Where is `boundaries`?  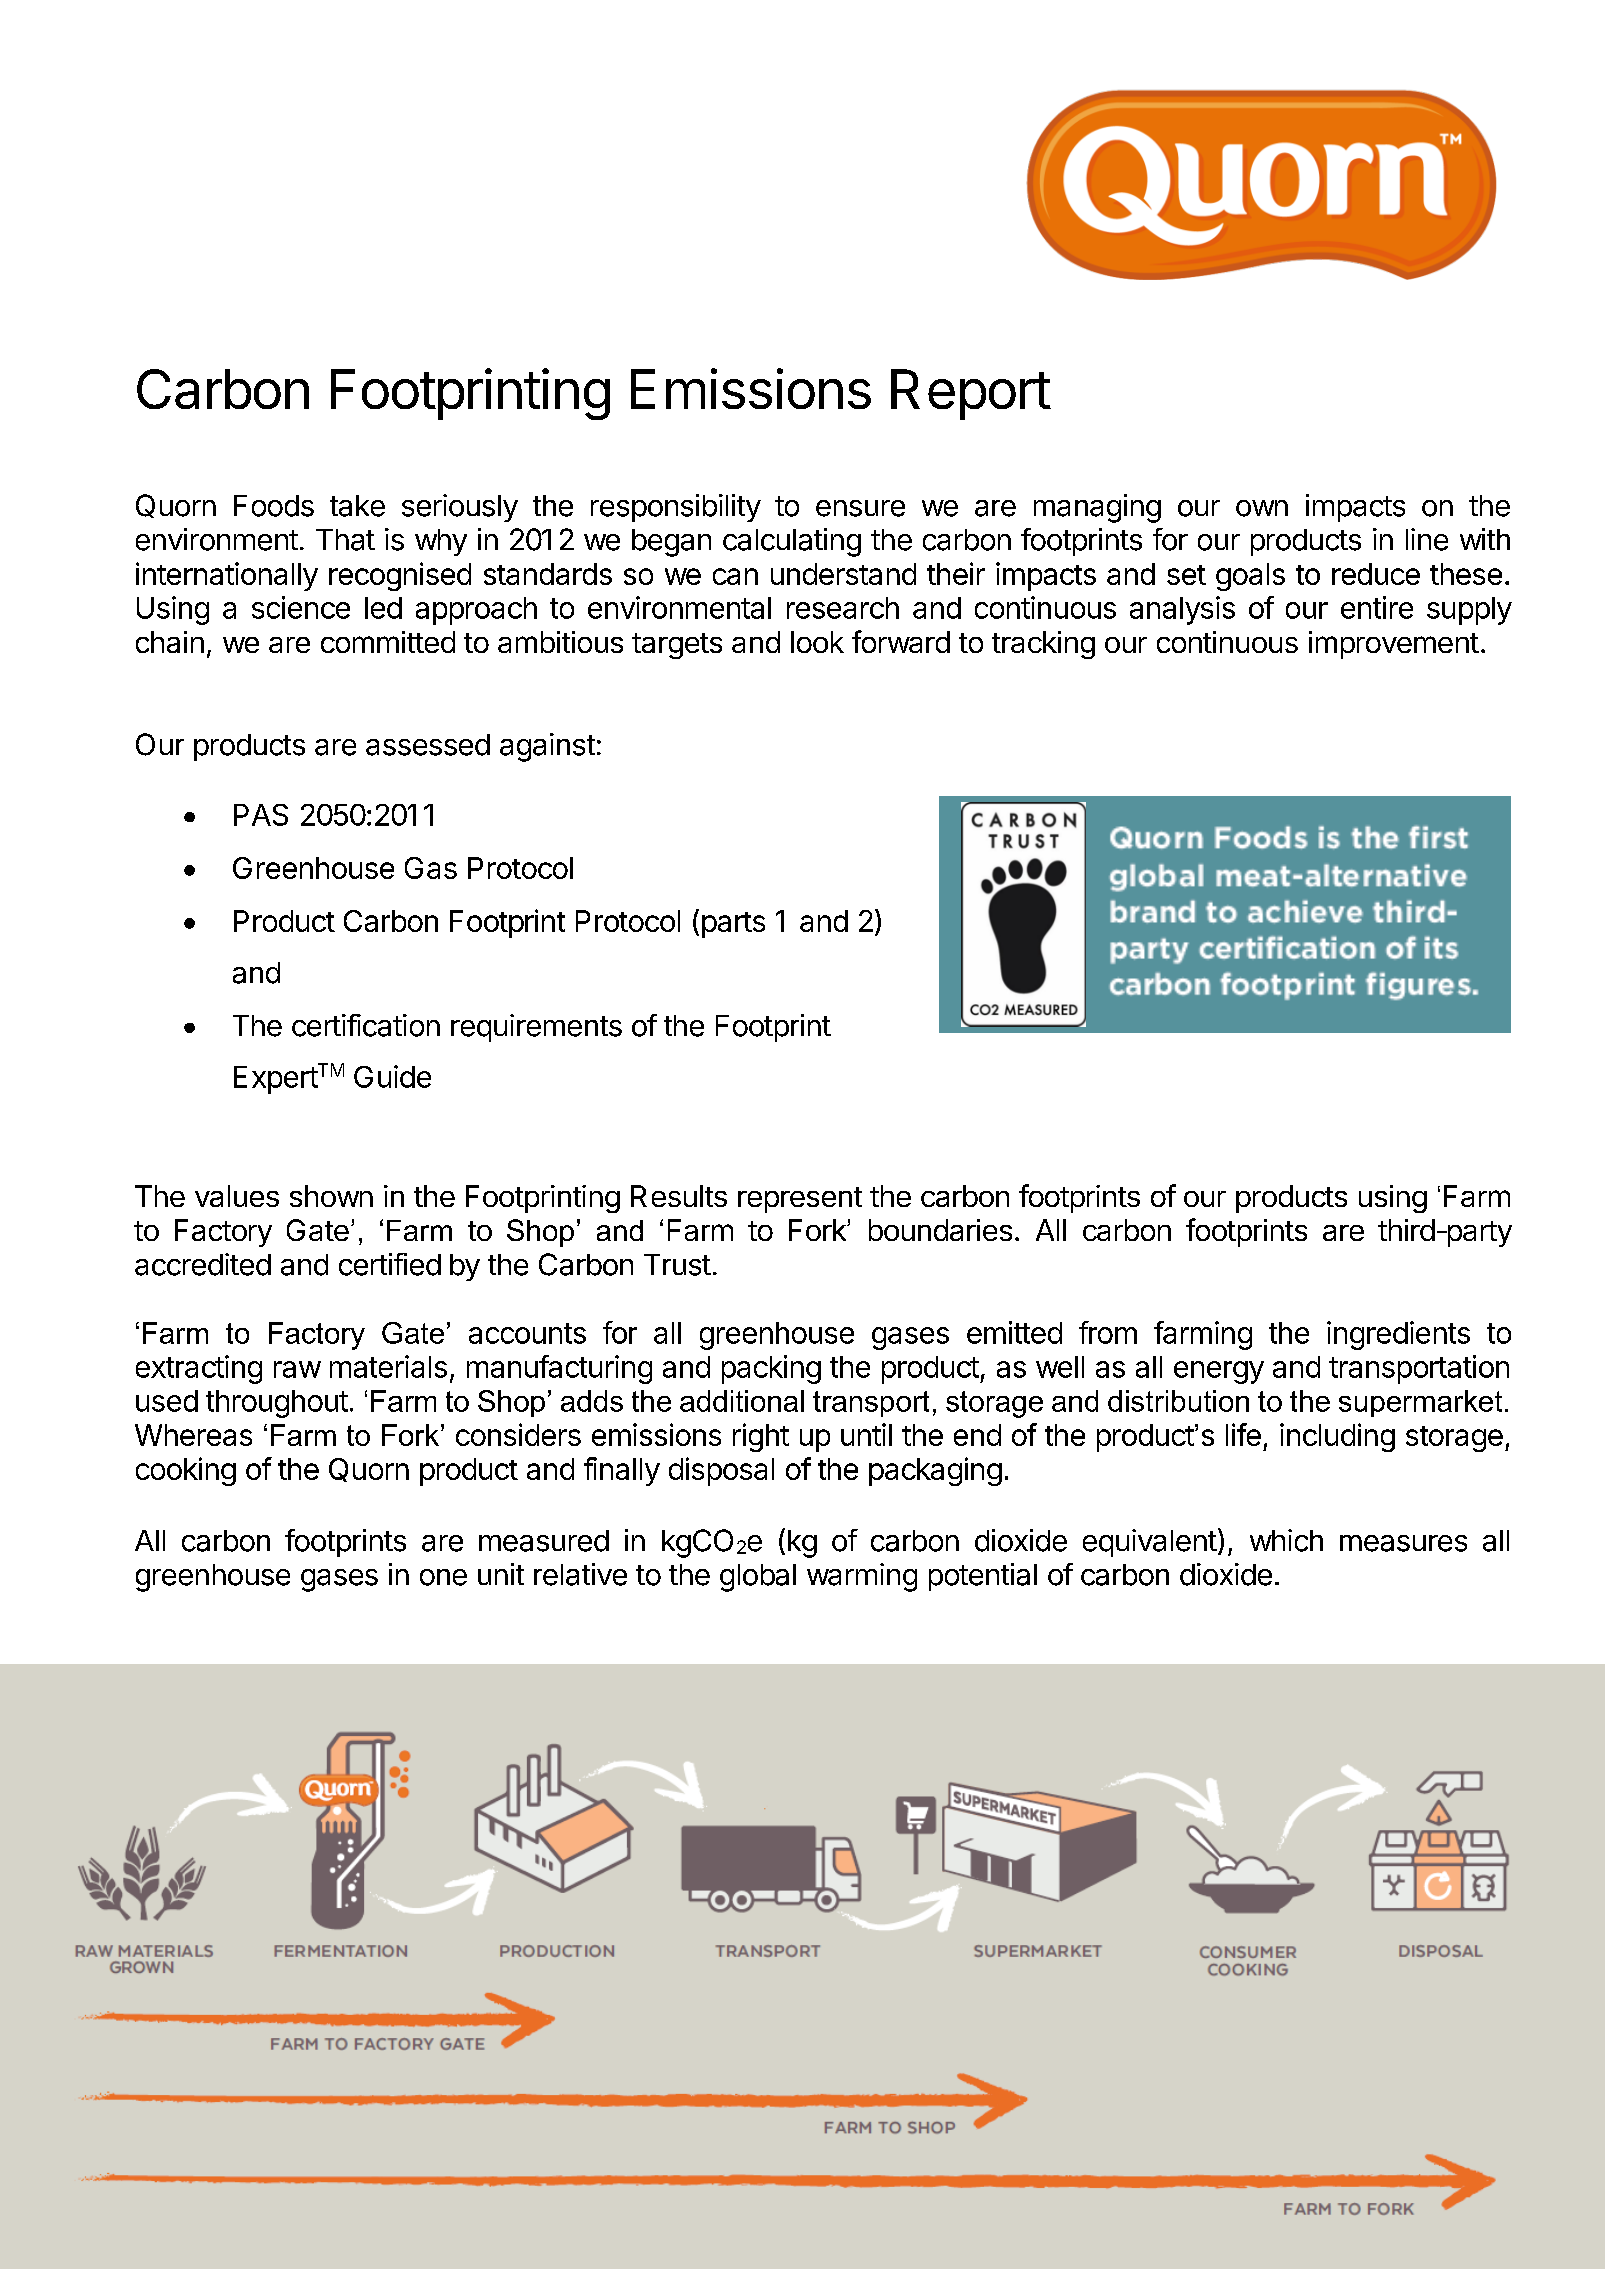 boundaries is located at coordinates (940, 1230).
